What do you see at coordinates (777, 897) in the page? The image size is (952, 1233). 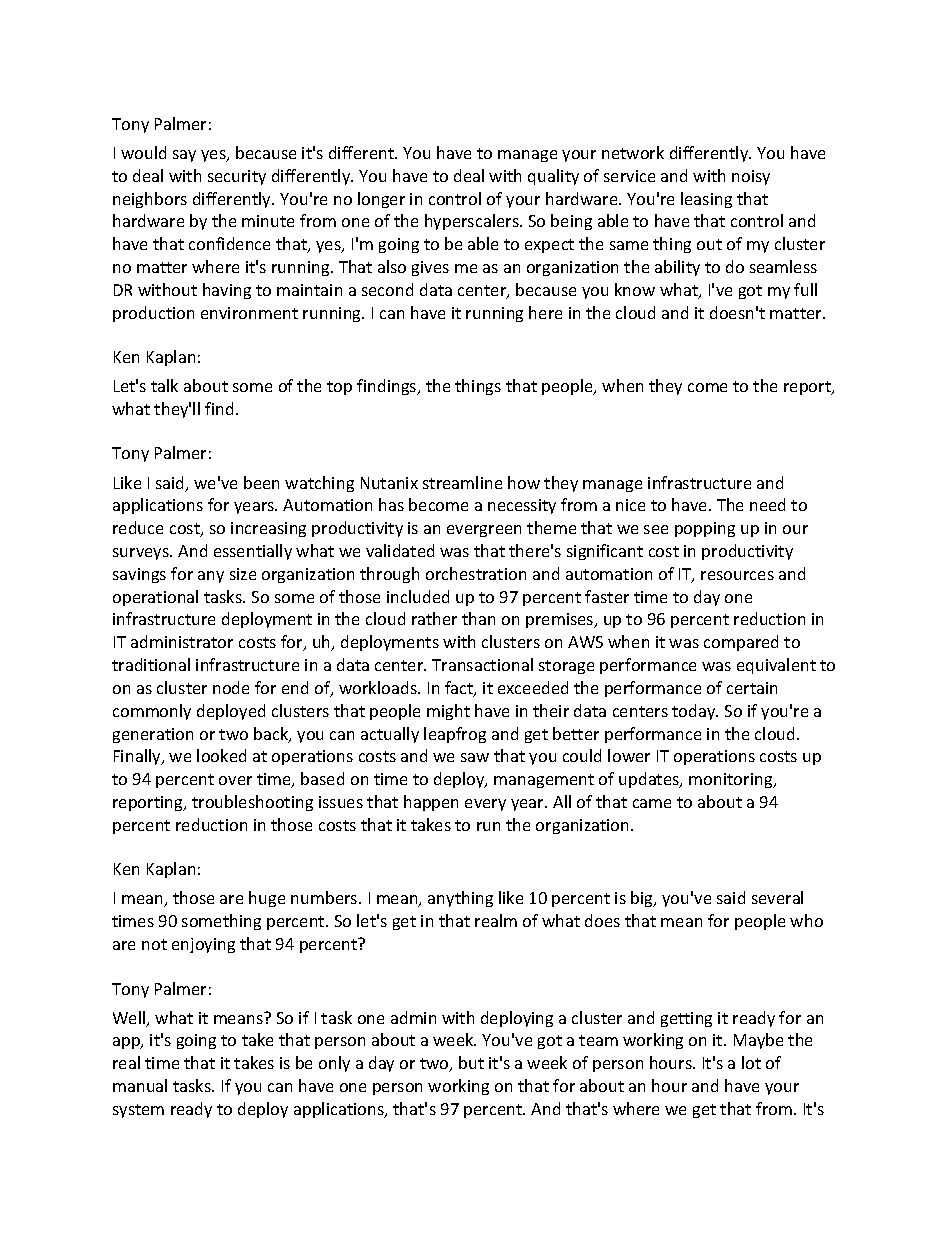 I see `several` at bounding box center [777, 897].
